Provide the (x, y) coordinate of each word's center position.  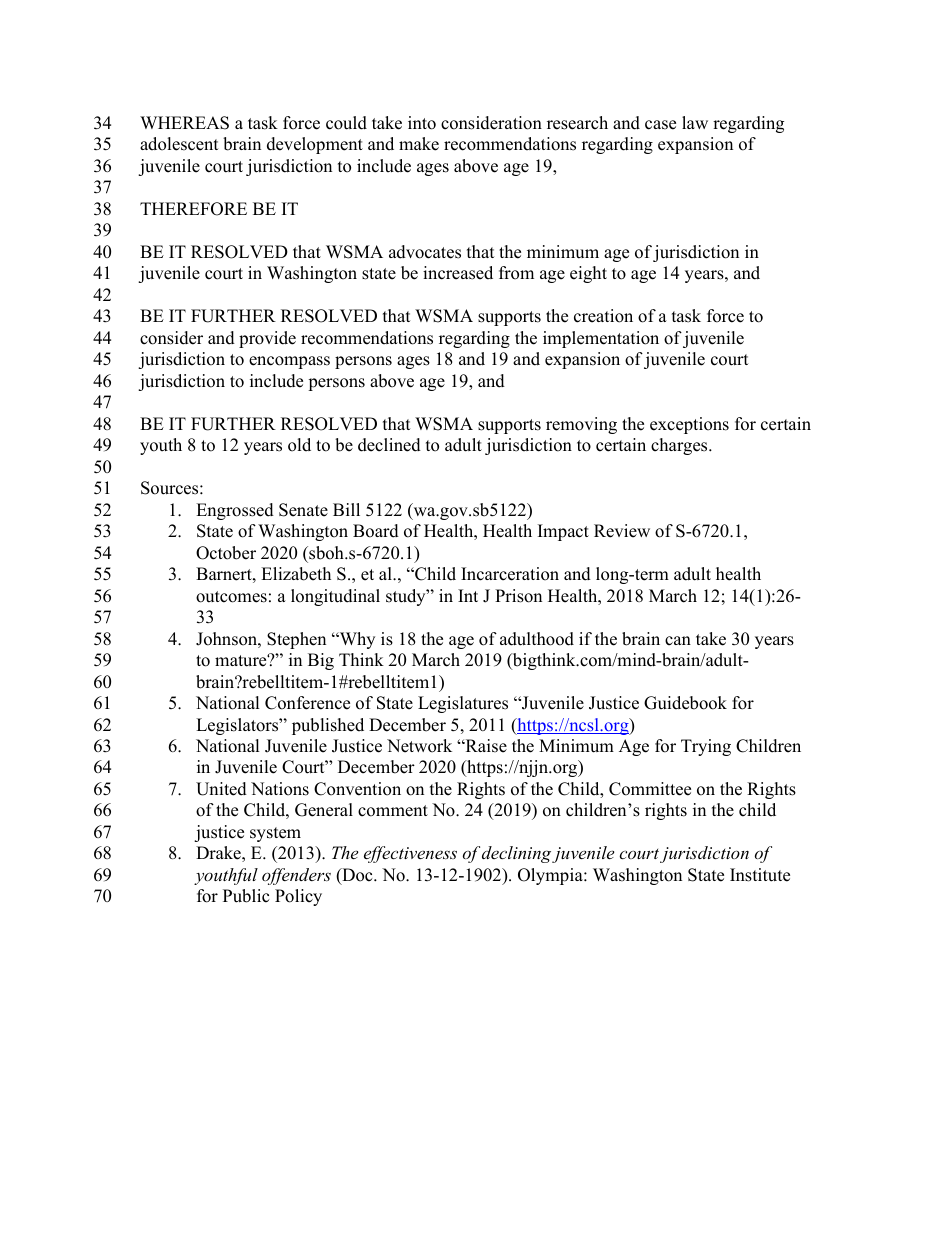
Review (622, 531)
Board (376, 531)
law (695, 122)
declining (516, 854)
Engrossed (235, 511)
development (315, 145)
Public (246, 896)
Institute (760, 875)
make (419, 144)
